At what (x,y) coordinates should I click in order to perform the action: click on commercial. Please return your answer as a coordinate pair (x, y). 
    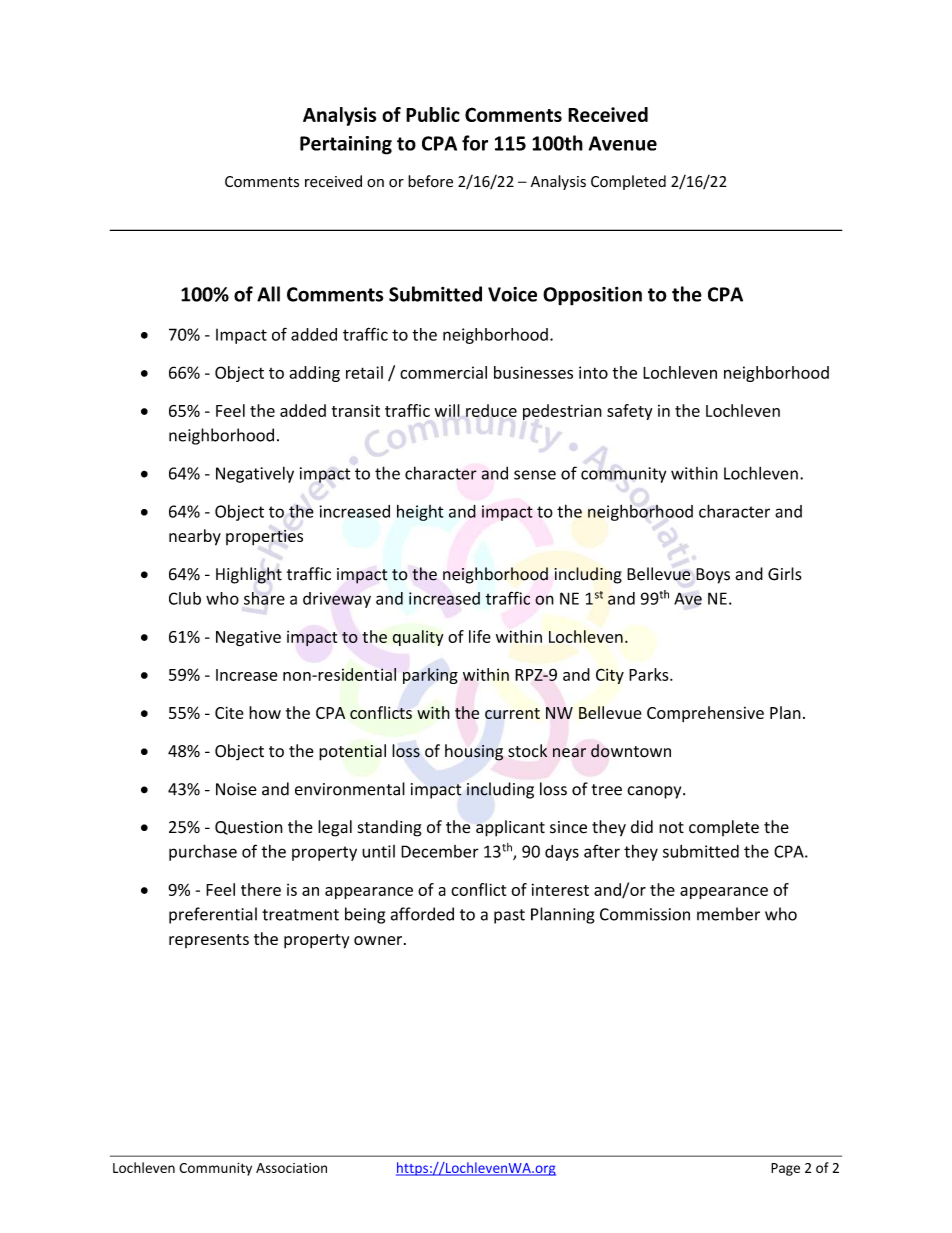
    Looking at the image, I should click on (443, 372).
